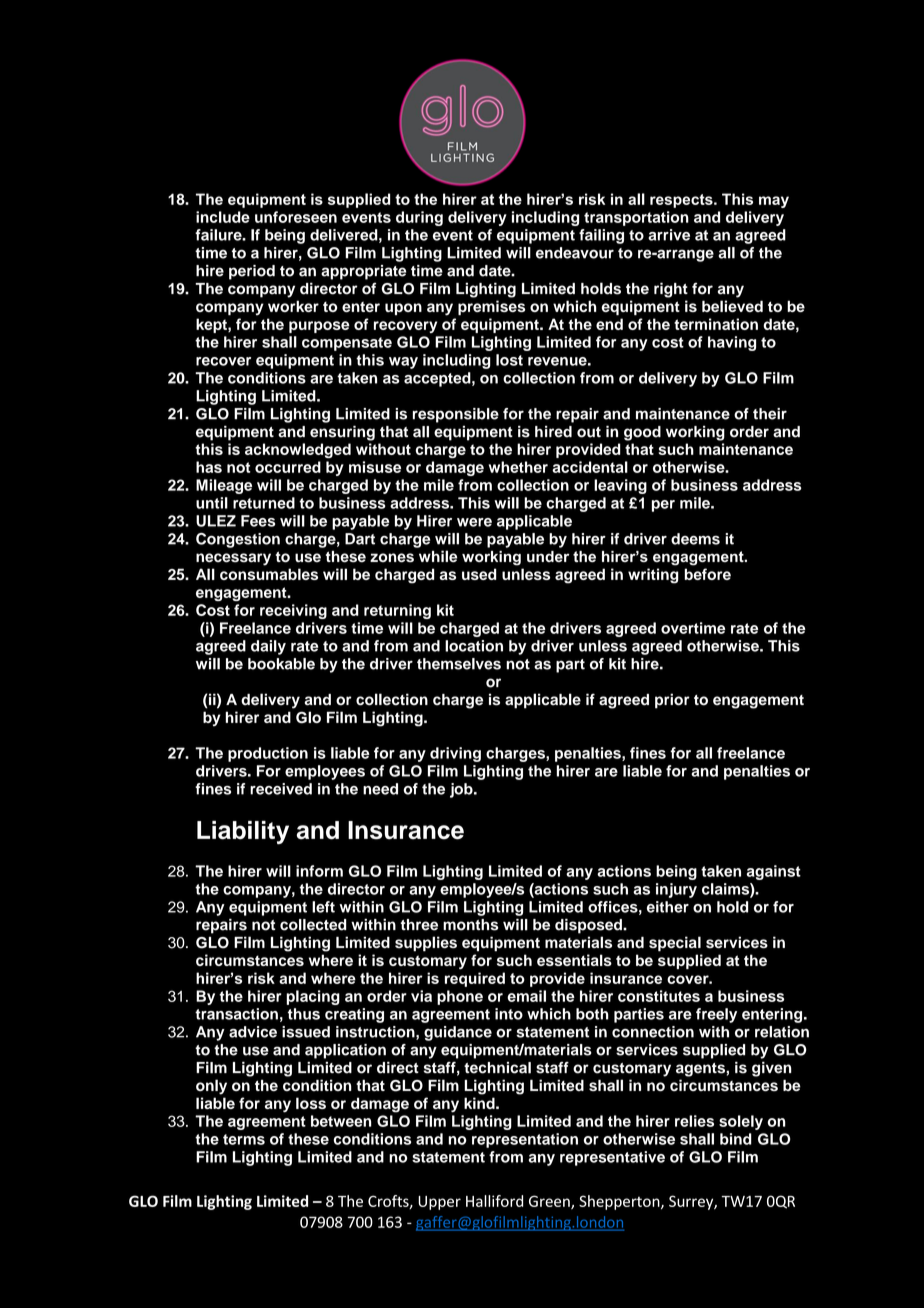 This screenshot has width=924, height=1308. Describe the element at coordinates (518, 467) in the screenshot. I see `whether` at that location.
